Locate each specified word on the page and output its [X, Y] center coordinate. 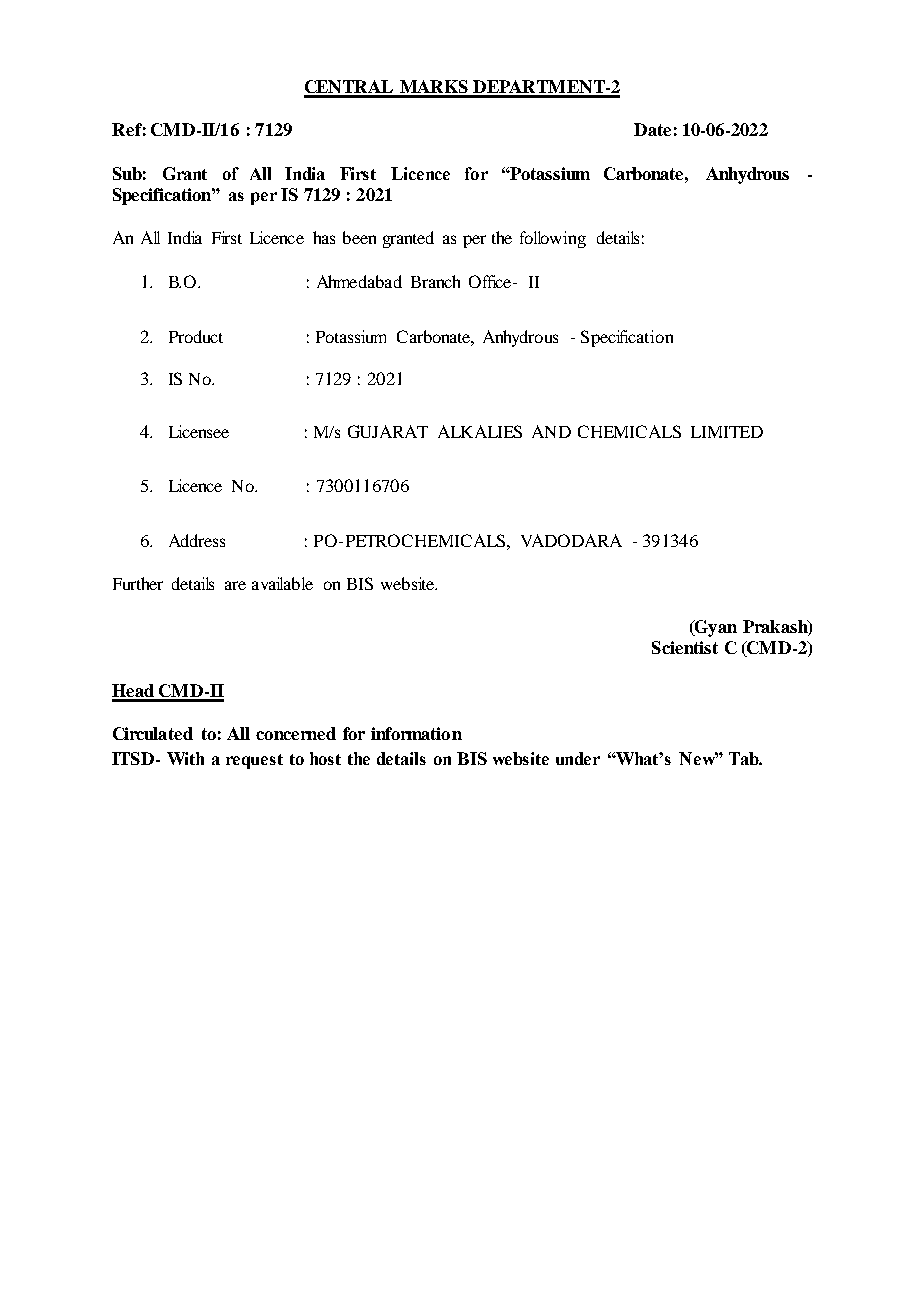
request [254, 761]
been [359, 237]
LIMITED [727, 432]
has [324, 237]
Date [652, 129]
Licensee [199, 431]
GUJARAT [388, 431]
